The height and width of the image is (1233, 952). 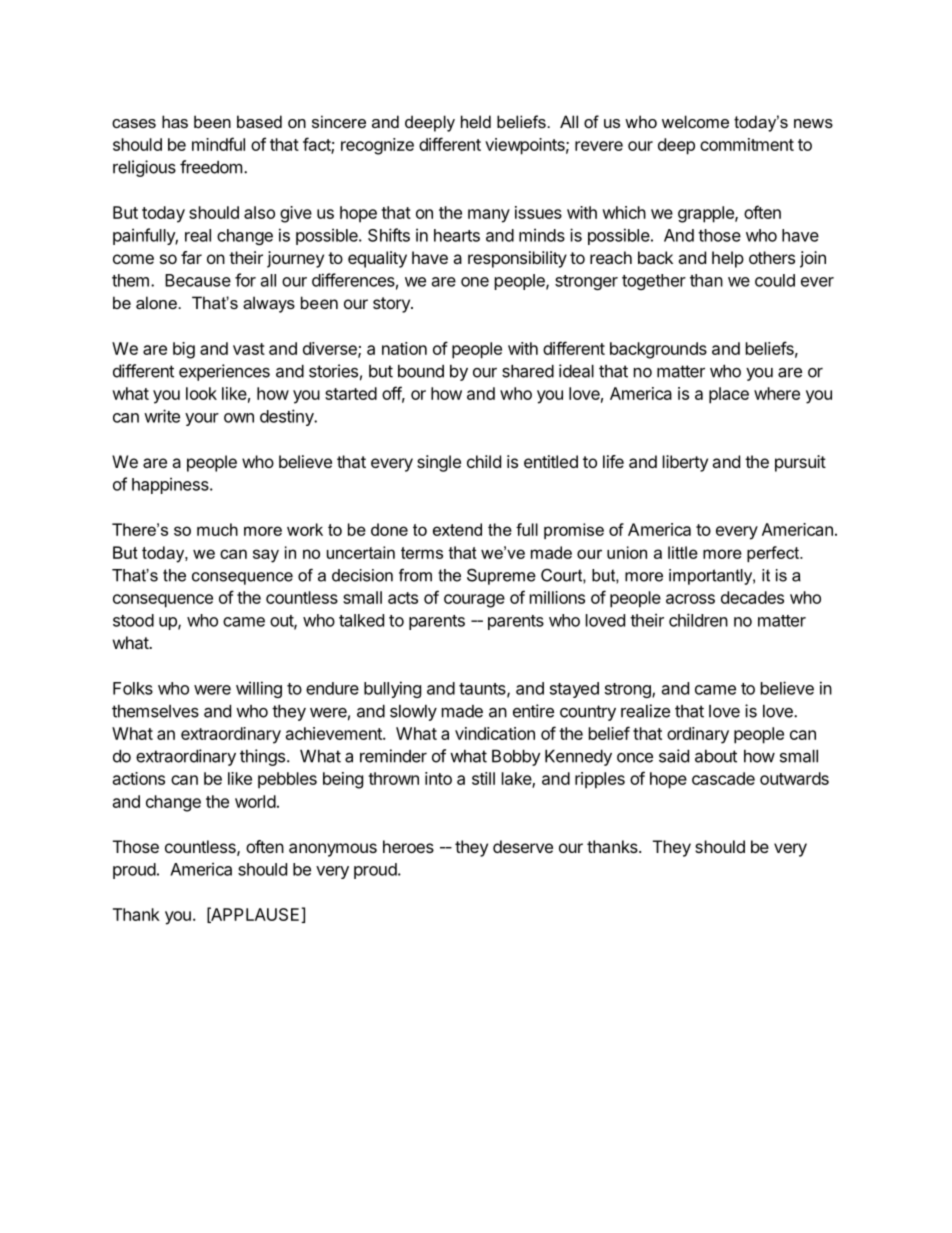 I want to click on bullying, so click(x=392, y=689).
